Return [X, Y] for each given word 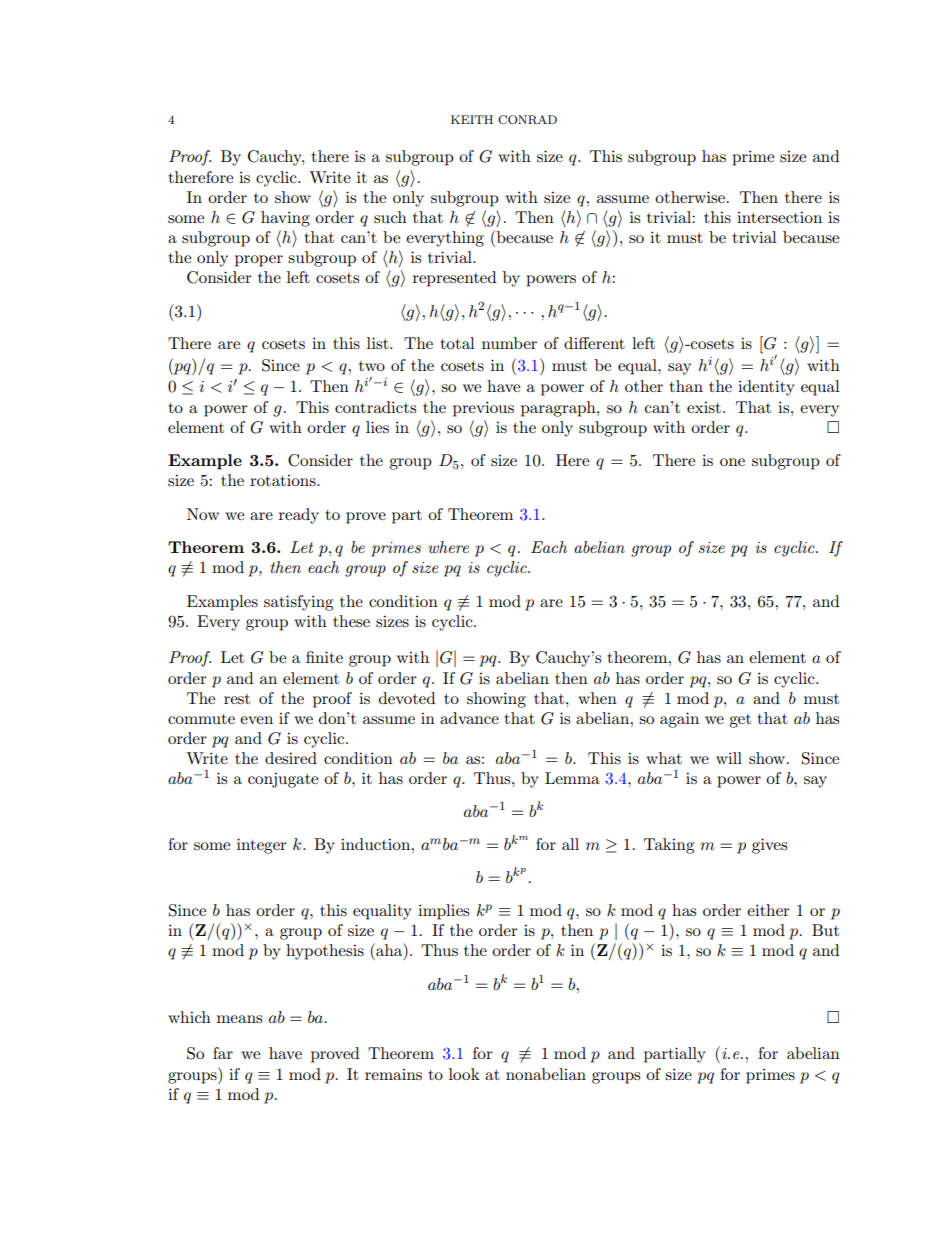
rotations [284, 480]
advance [469, 718]
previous [483, 409]
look [464, 1074]
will [729, 758]
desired [291, 758]
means [239, 1019]
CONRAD [527, 120]
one [732, 462]
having [285, 219]
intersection [779, 217]
